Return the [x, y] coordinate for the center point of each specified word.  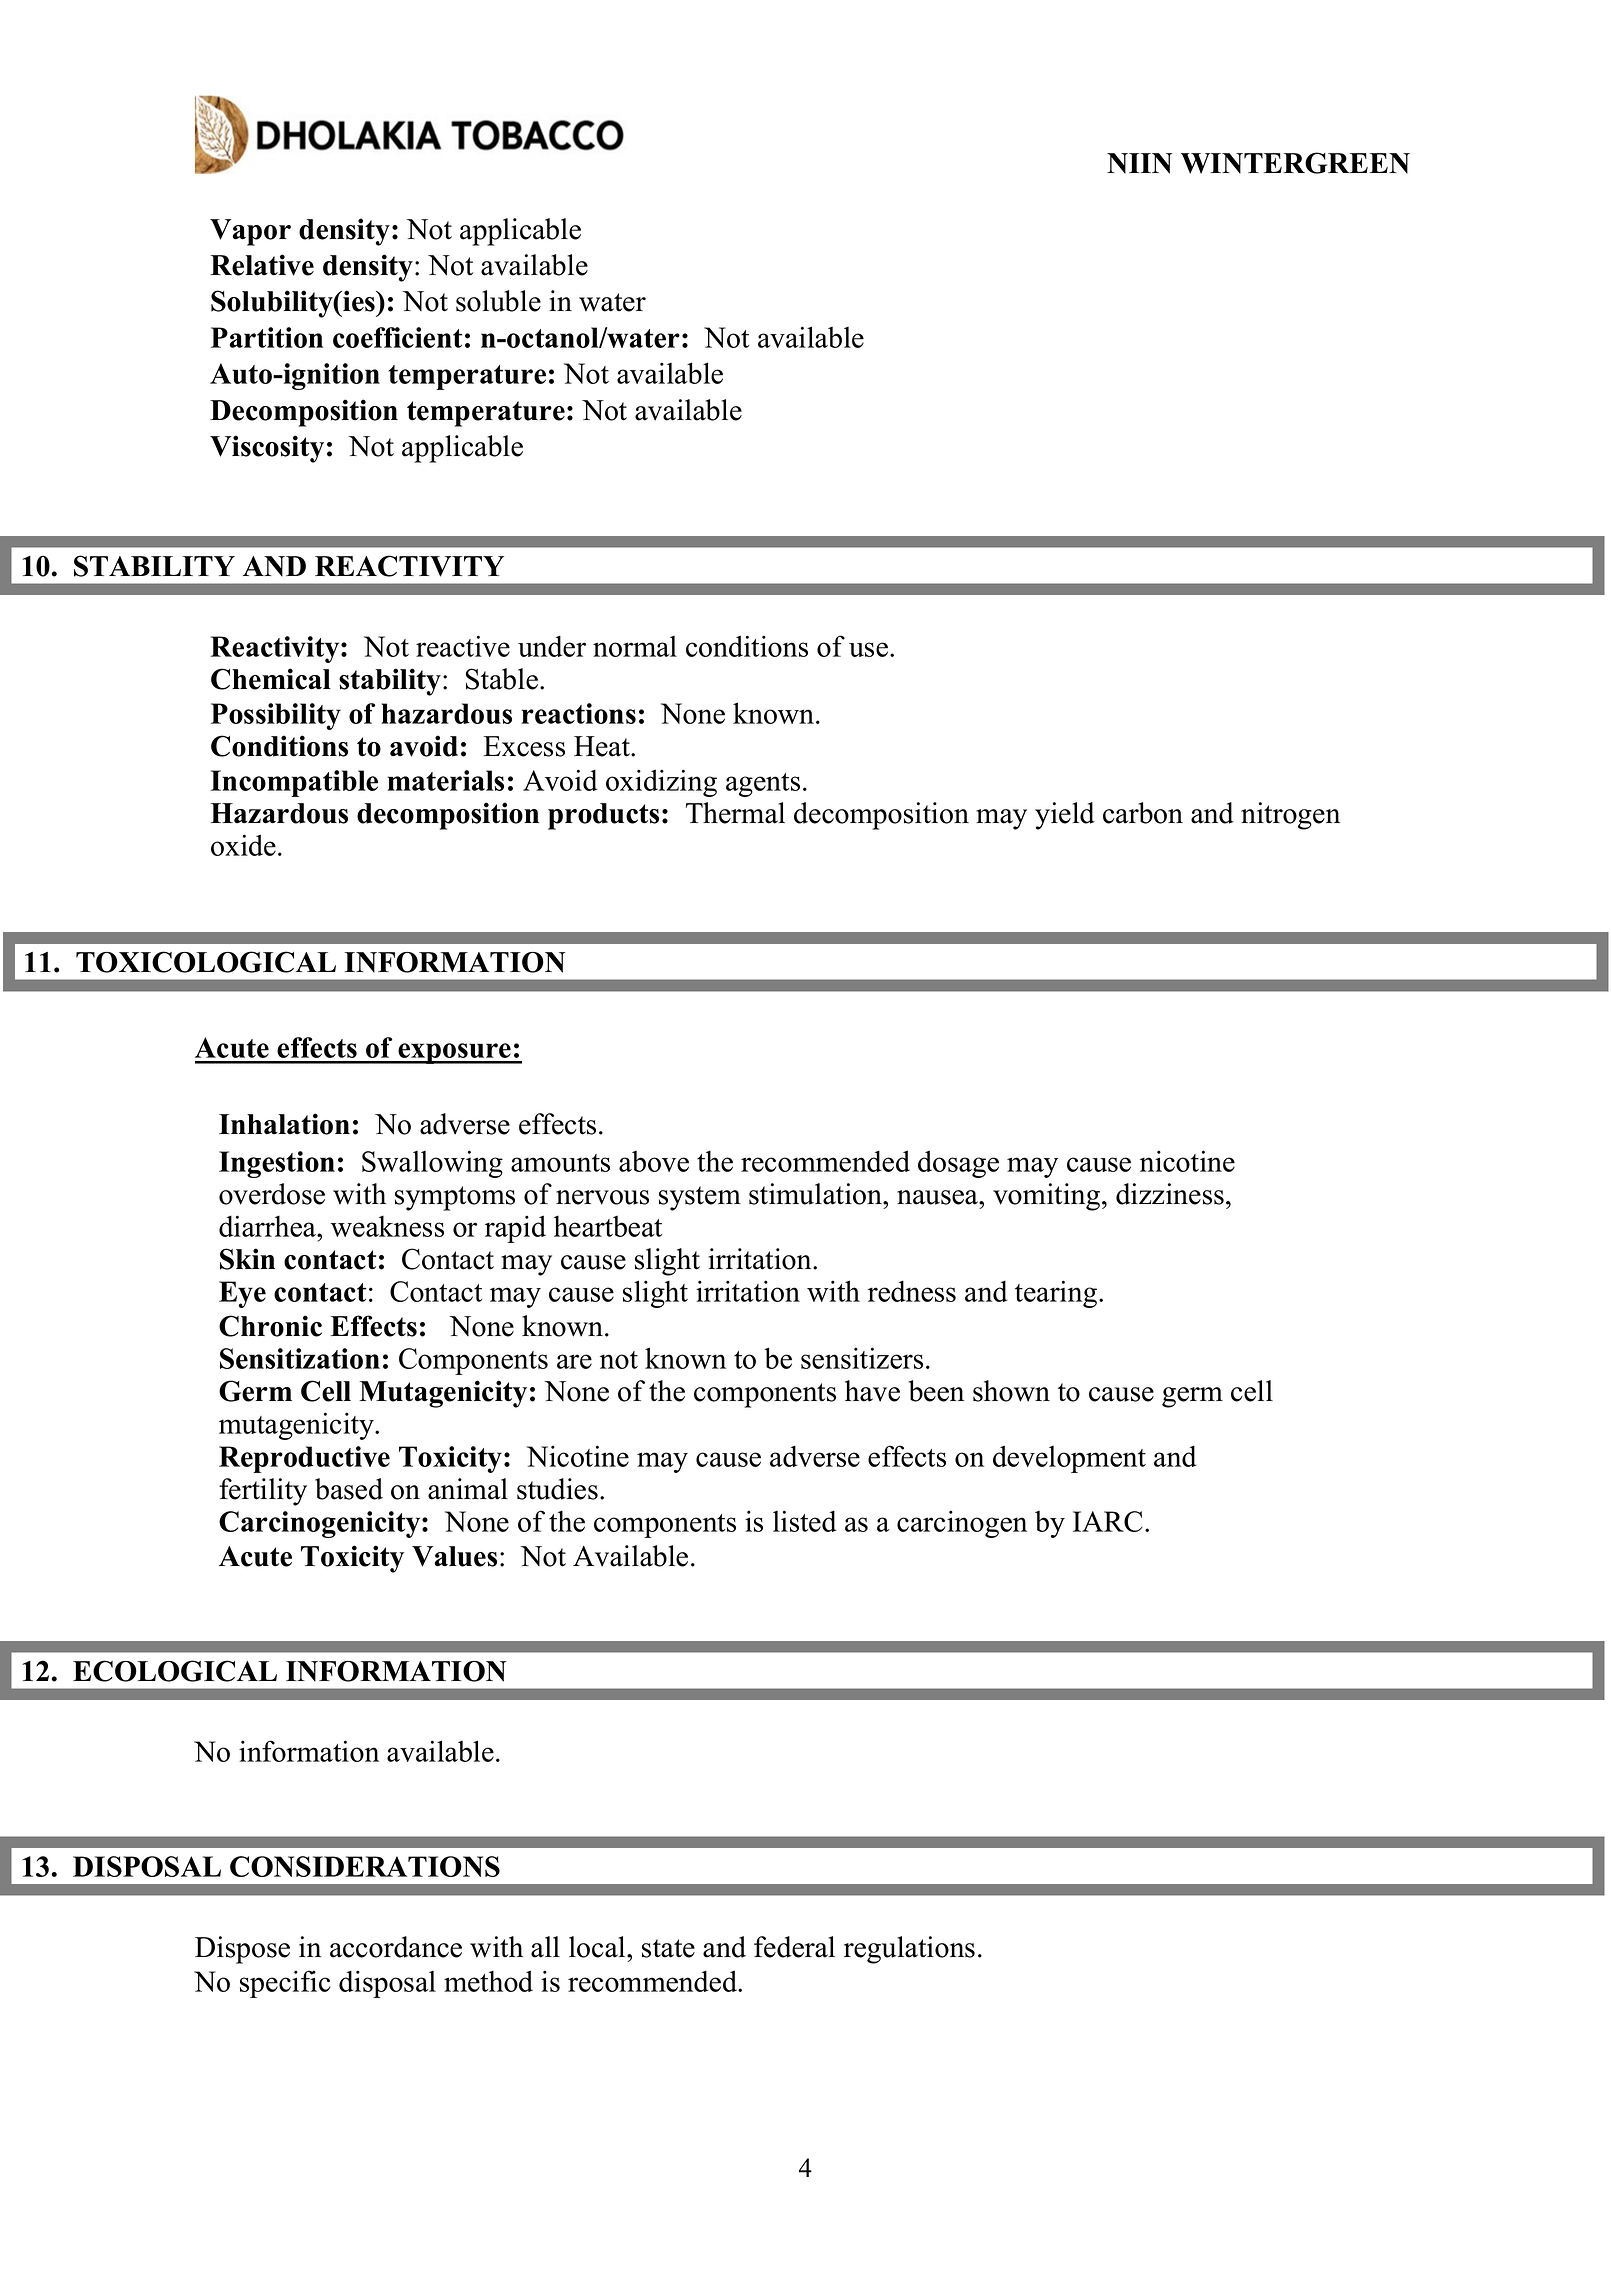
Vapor [250, 232]
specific [285, 1984]
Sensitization [300, 1358]
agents [763, 785]
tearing [1056, 1294]
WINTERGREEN [1295, 163]
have [872, 1391]
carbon [1143, 813]
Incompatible [294, 783]
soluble [498, 301]
